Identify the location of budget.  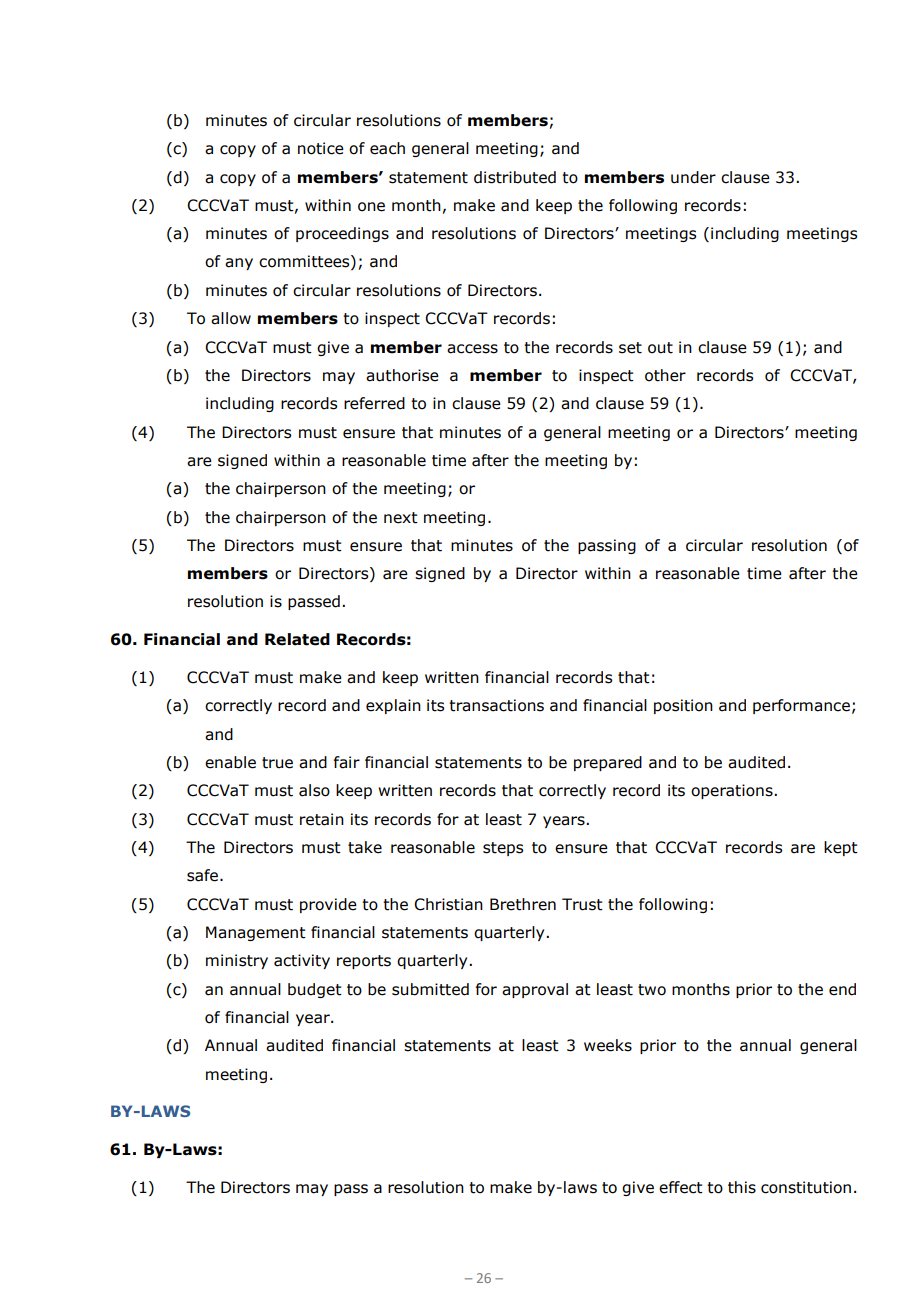
(315, 990).
